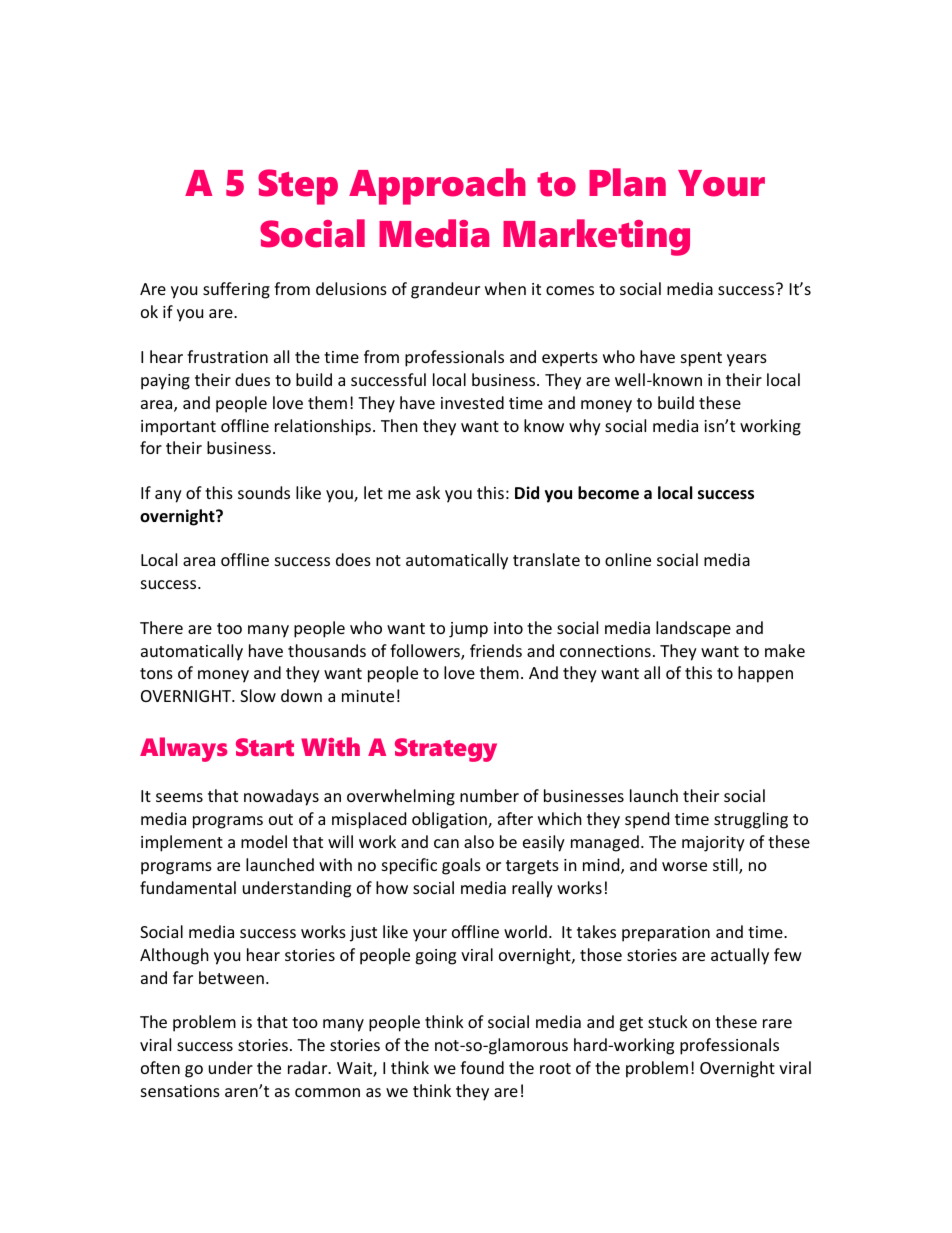 The image size is (952, 1233). I want to click on There, so click(161, 627).
